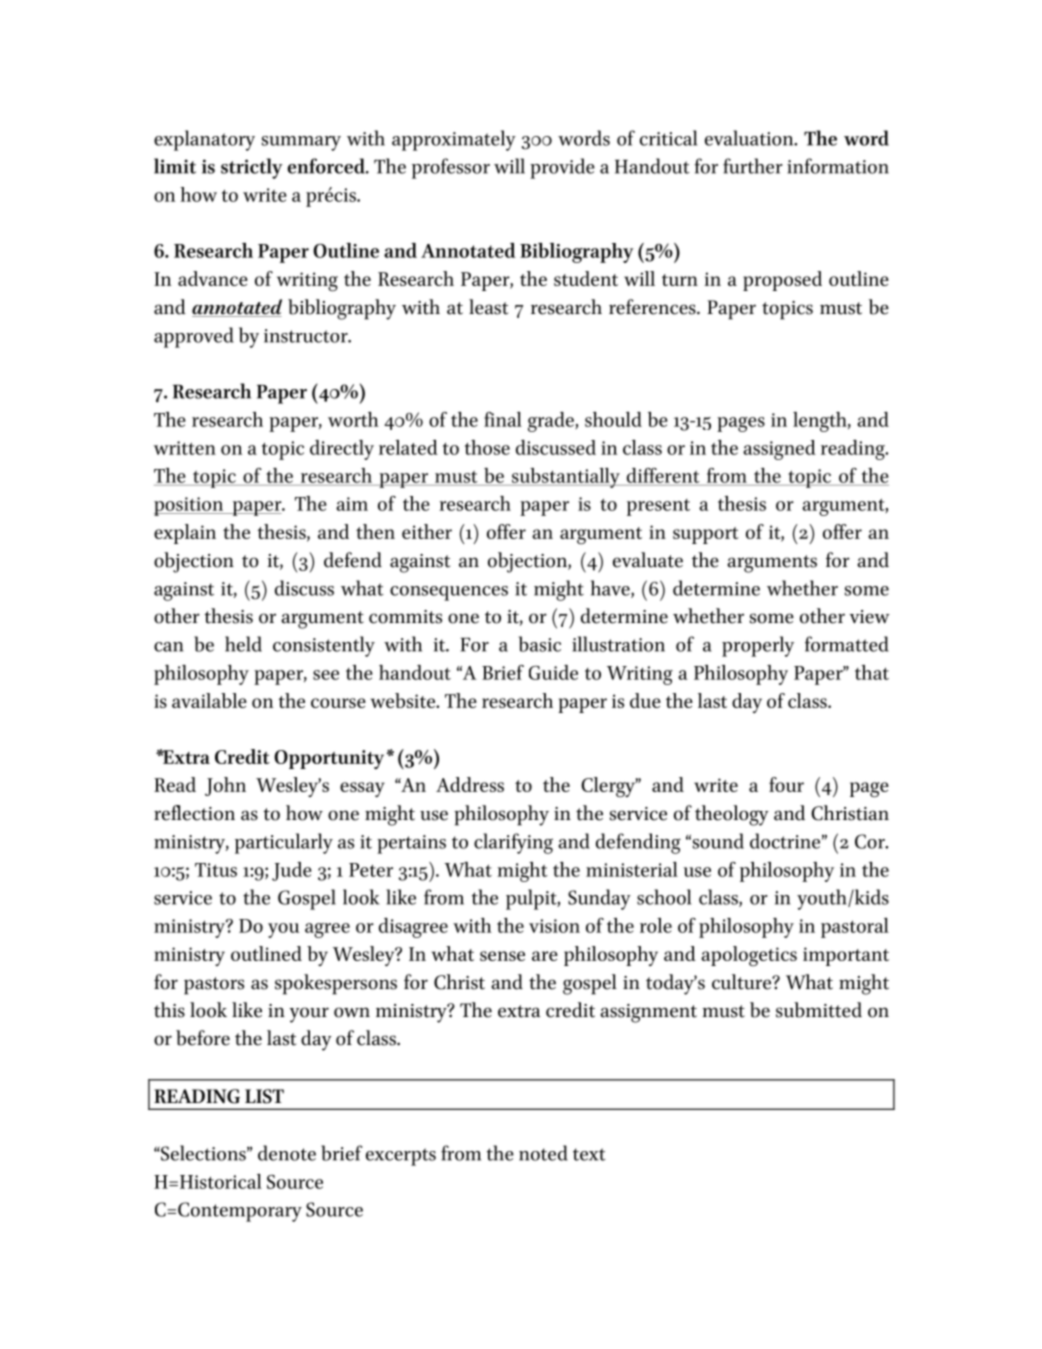 This screenshot has height=1349, width=1042. Describe the element at coordinates (543, 1153) in the screenshot. I see `noted` at that location.
